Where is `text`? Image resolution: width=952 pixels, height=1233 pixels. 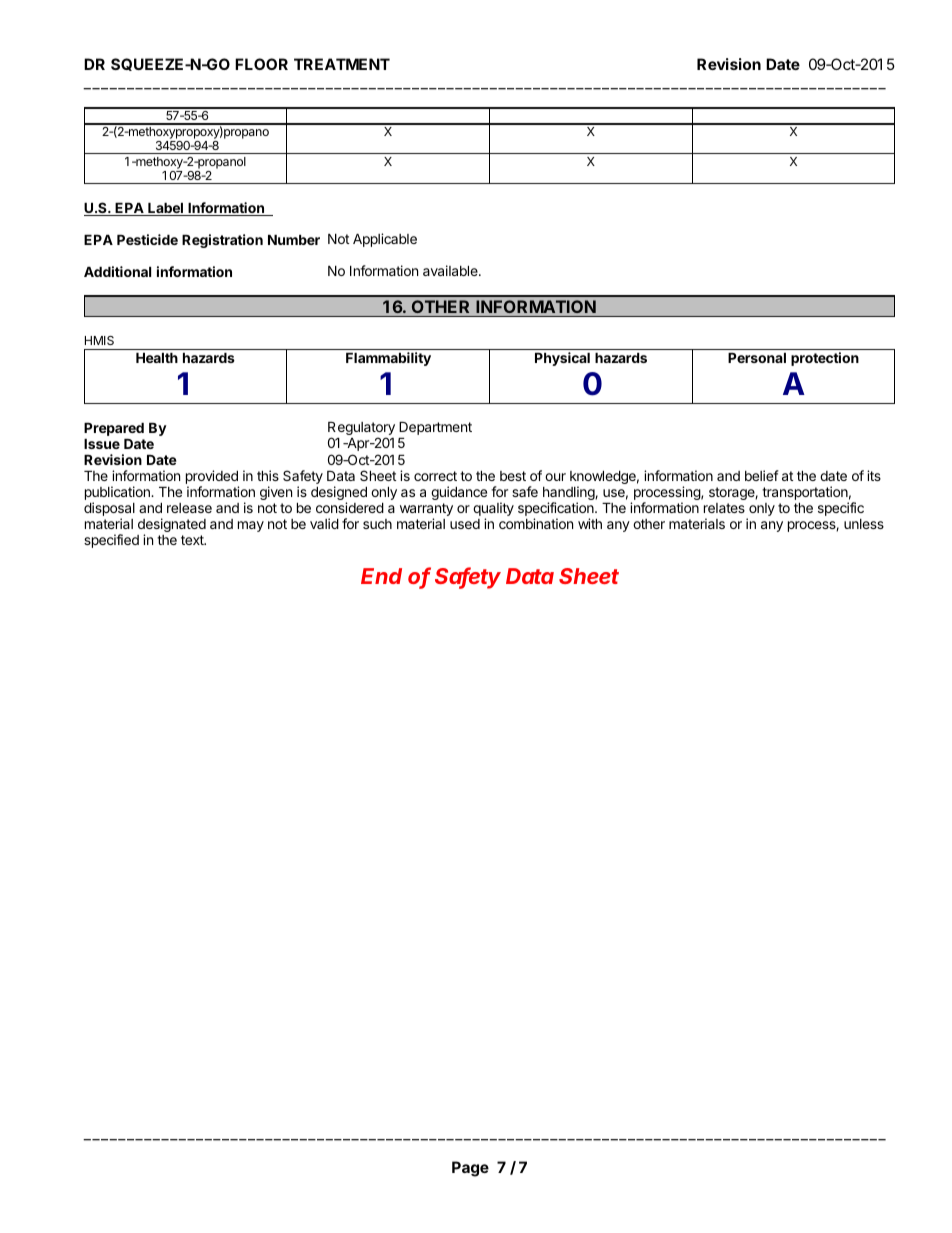
text is located at coordinates (193, 540).
